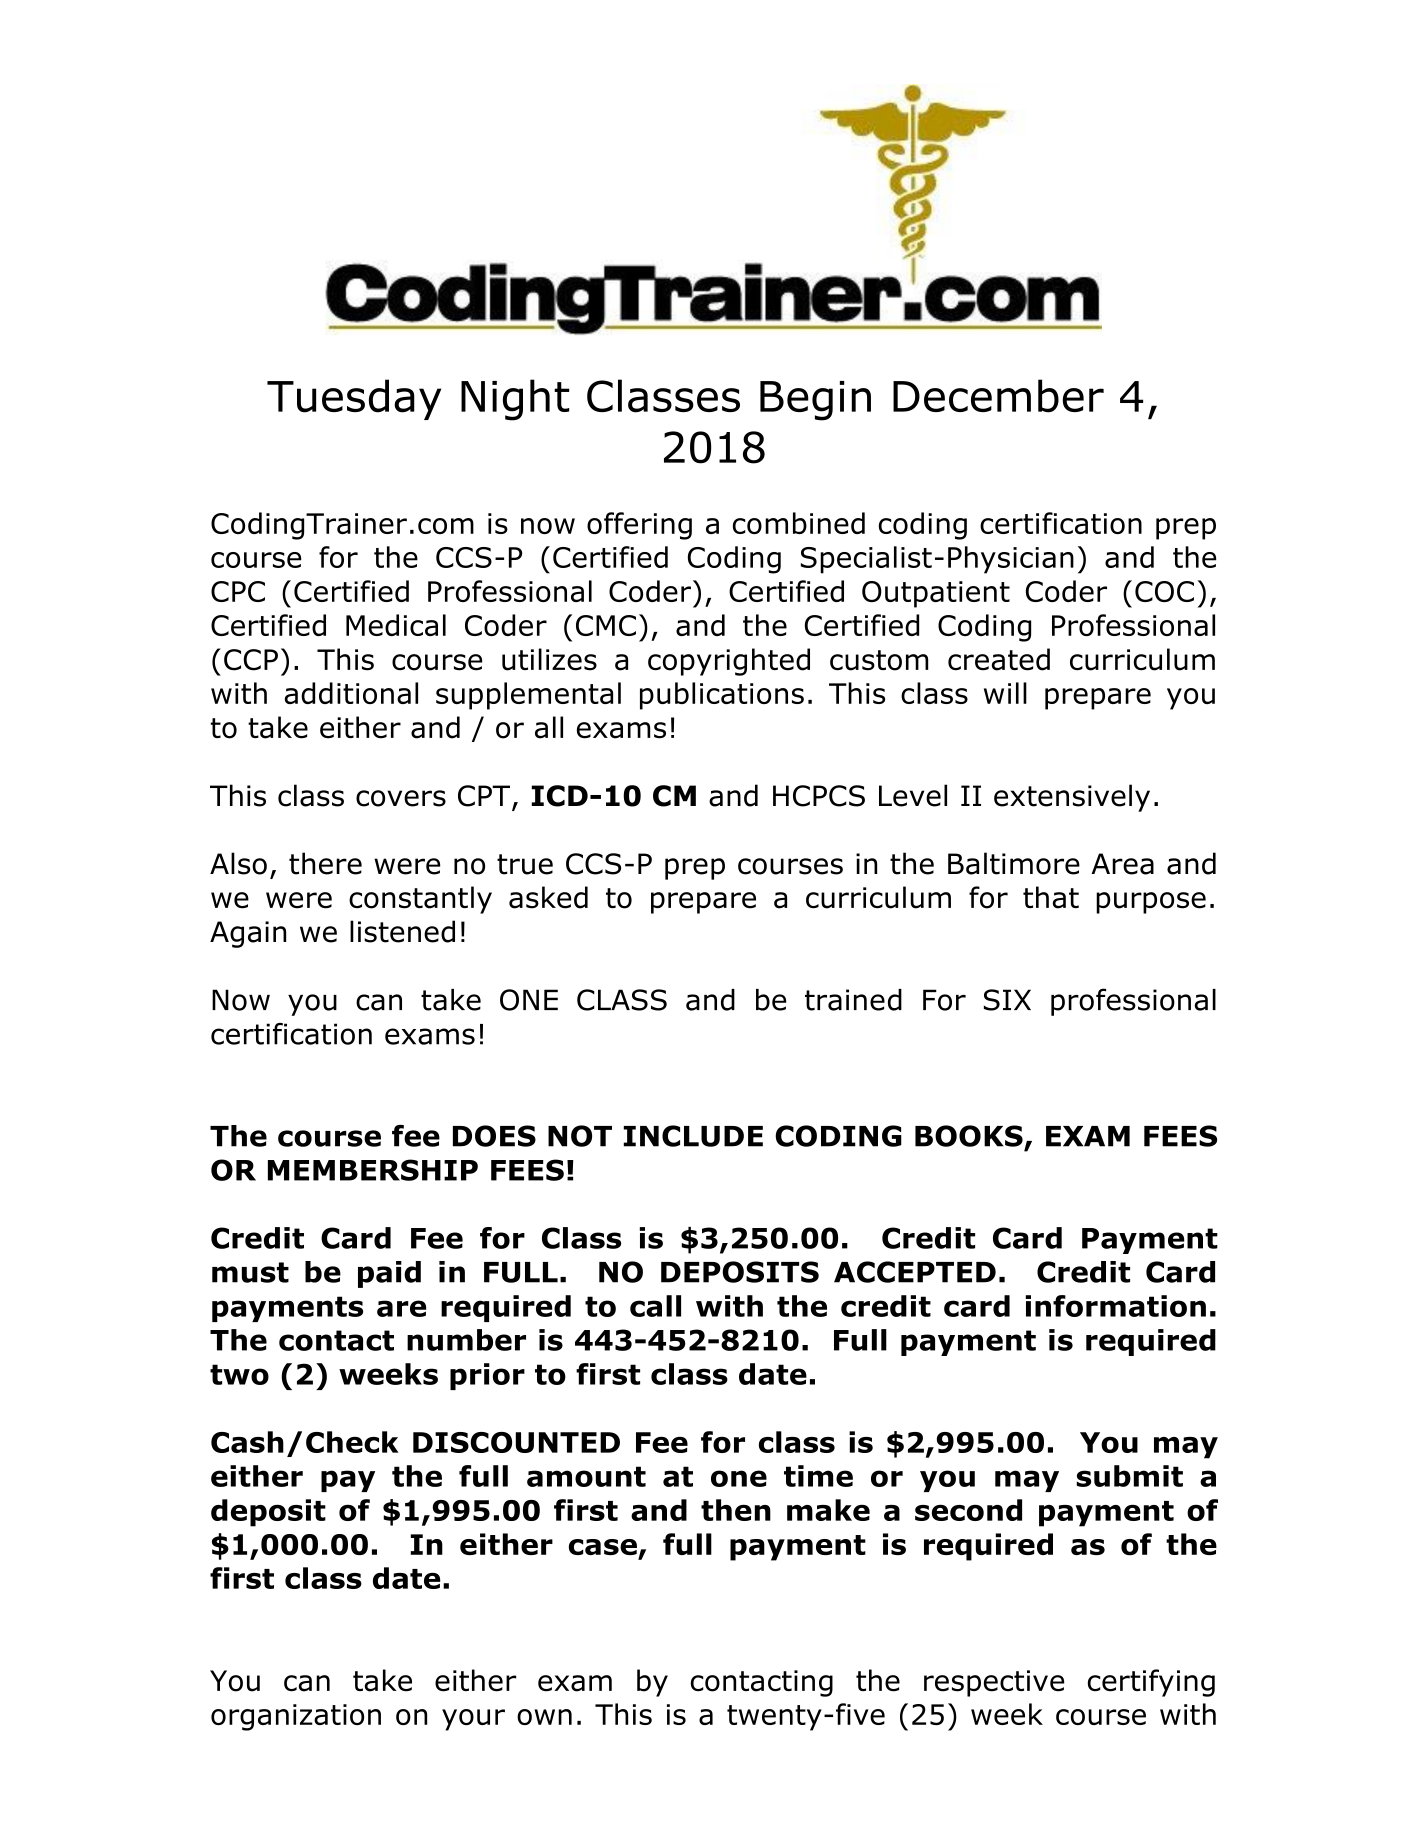 The height and width of the screenshot is (1848, 1428). I want to click on respective, so click(994, 1683).
